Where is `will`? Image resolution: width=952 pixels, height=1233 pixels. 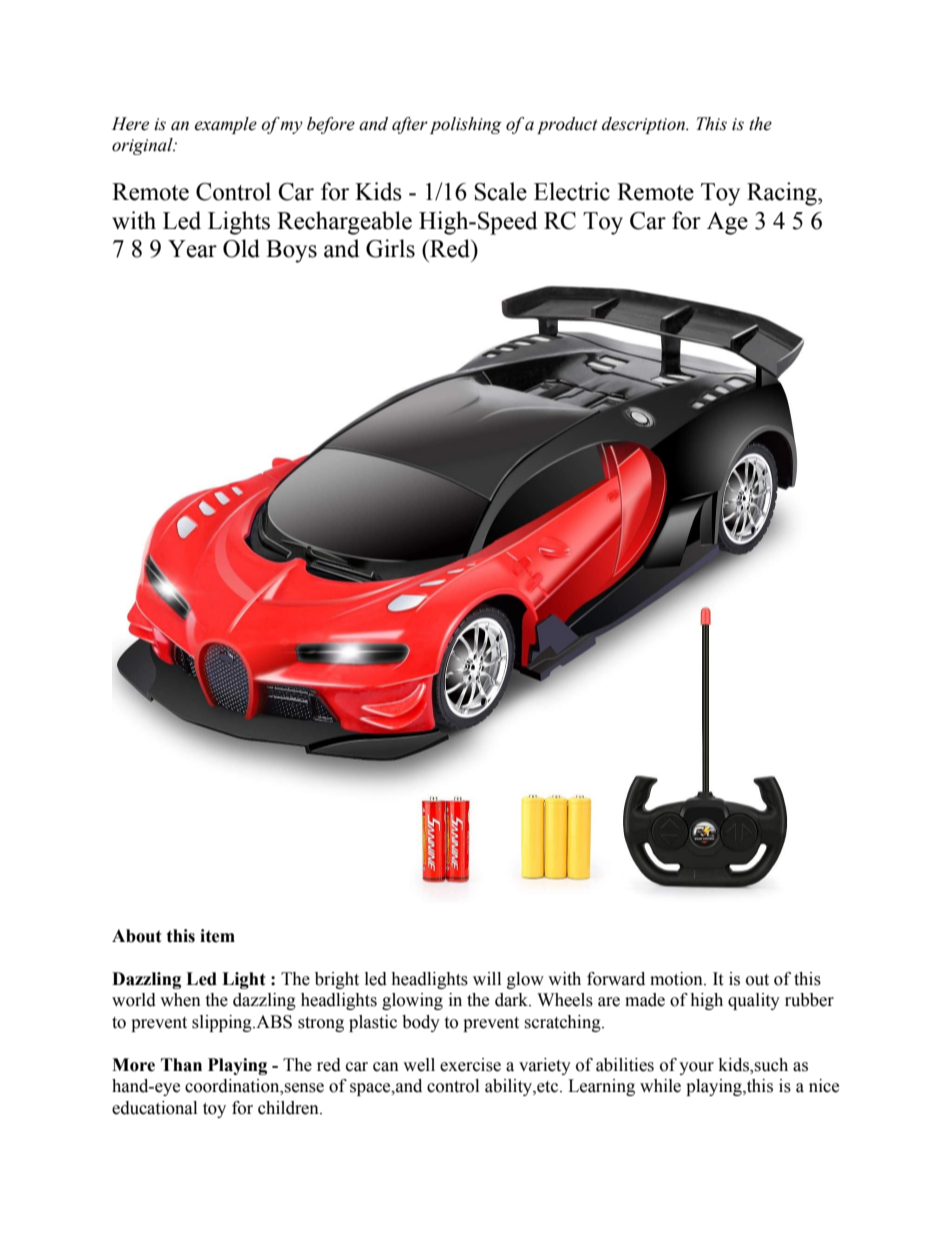
will is located at coordinates (487, 978).
